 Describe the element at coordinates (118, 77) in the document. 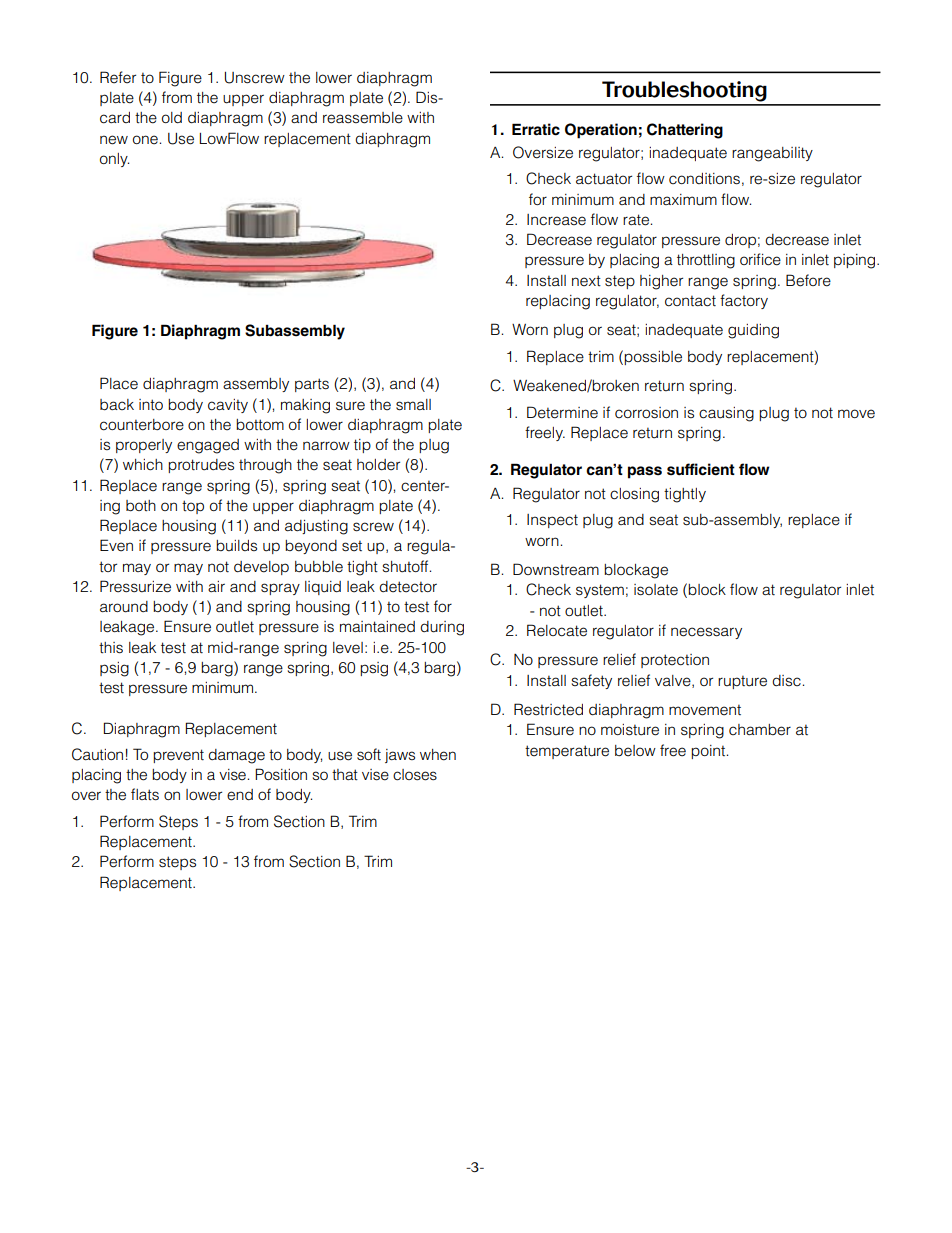

I see `Refer` at that location.
